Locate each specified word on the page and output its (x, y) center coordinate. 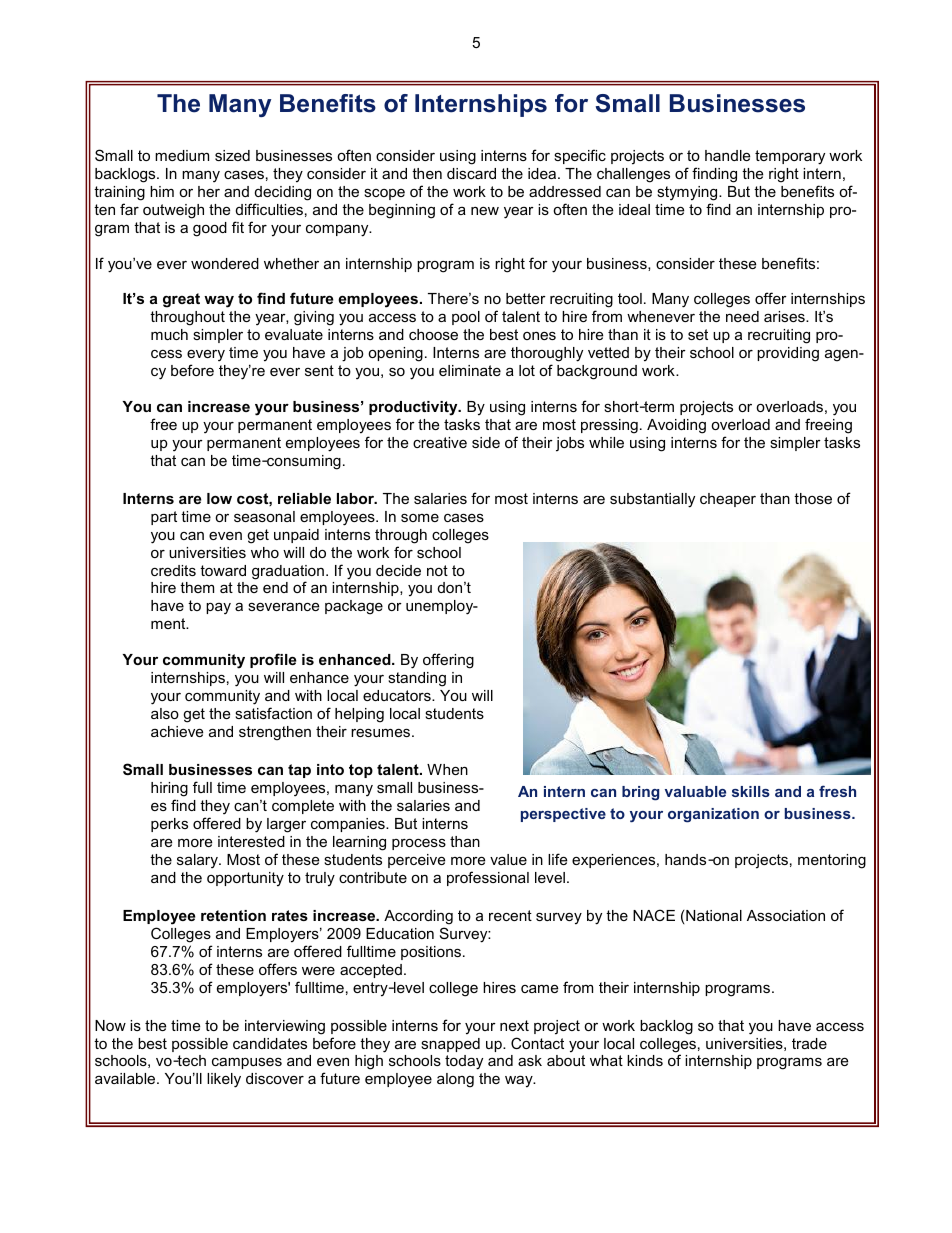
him (162, 191)
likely (224, 1080)
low (219, 498)
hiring (169, 789)
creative (440, 442)
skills (751, 791)
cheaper (728, 500)
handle (727, 155)
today (464, 1062)
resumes (382, 732)
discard (471, 173)
